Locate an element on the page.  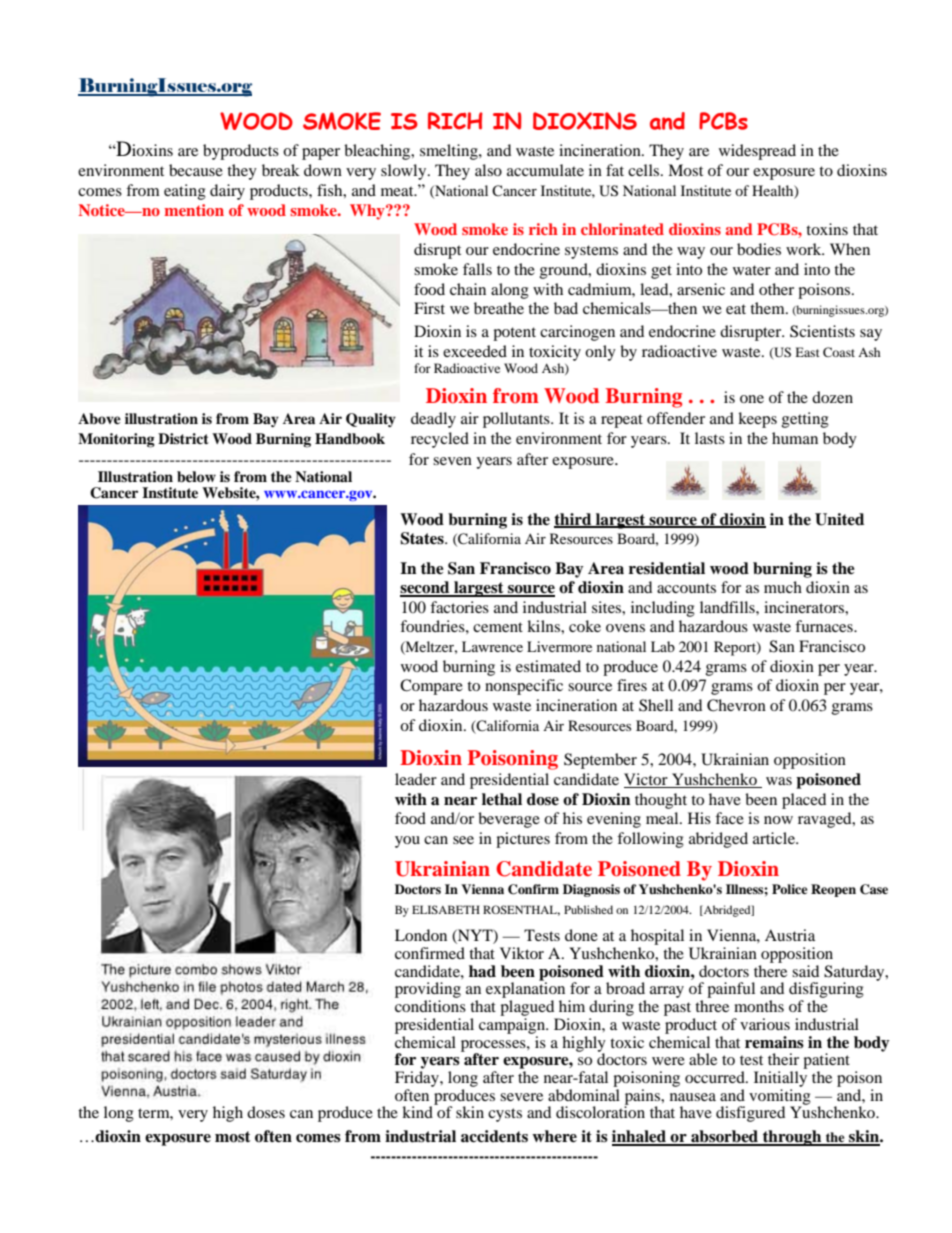
placed is located at coordinates (804, 801).
